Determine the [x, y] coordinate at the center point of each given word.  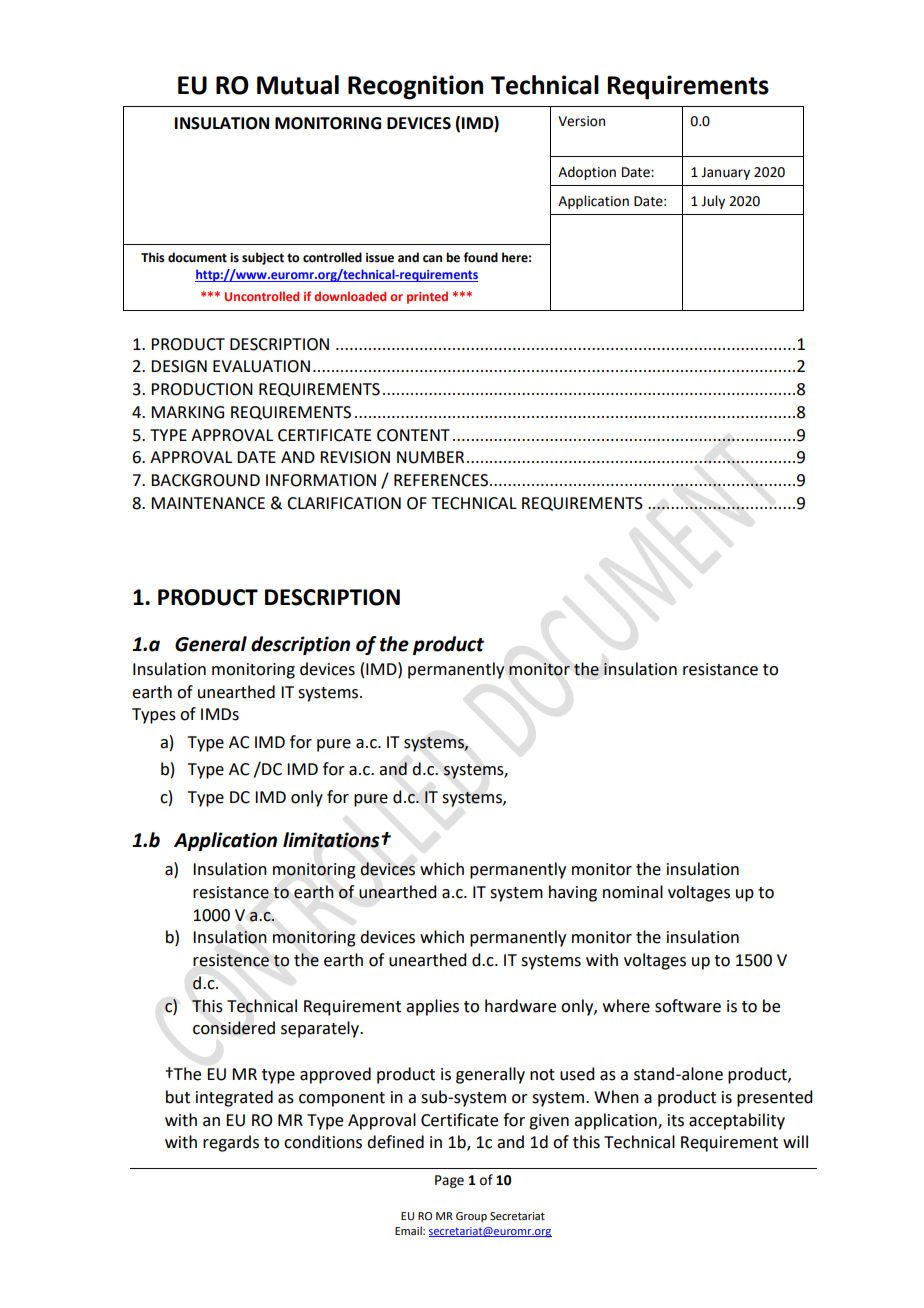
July [713, 202]
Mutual [298, 85]
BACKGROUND [205, 480]
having [573, 893]
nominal [633, 892]
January [725, 173]
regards [231, 1143]
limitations [332, 840]
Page [449, 1181]
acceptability [737, 1121]
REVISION [355, 457]
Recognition [415, 87]
